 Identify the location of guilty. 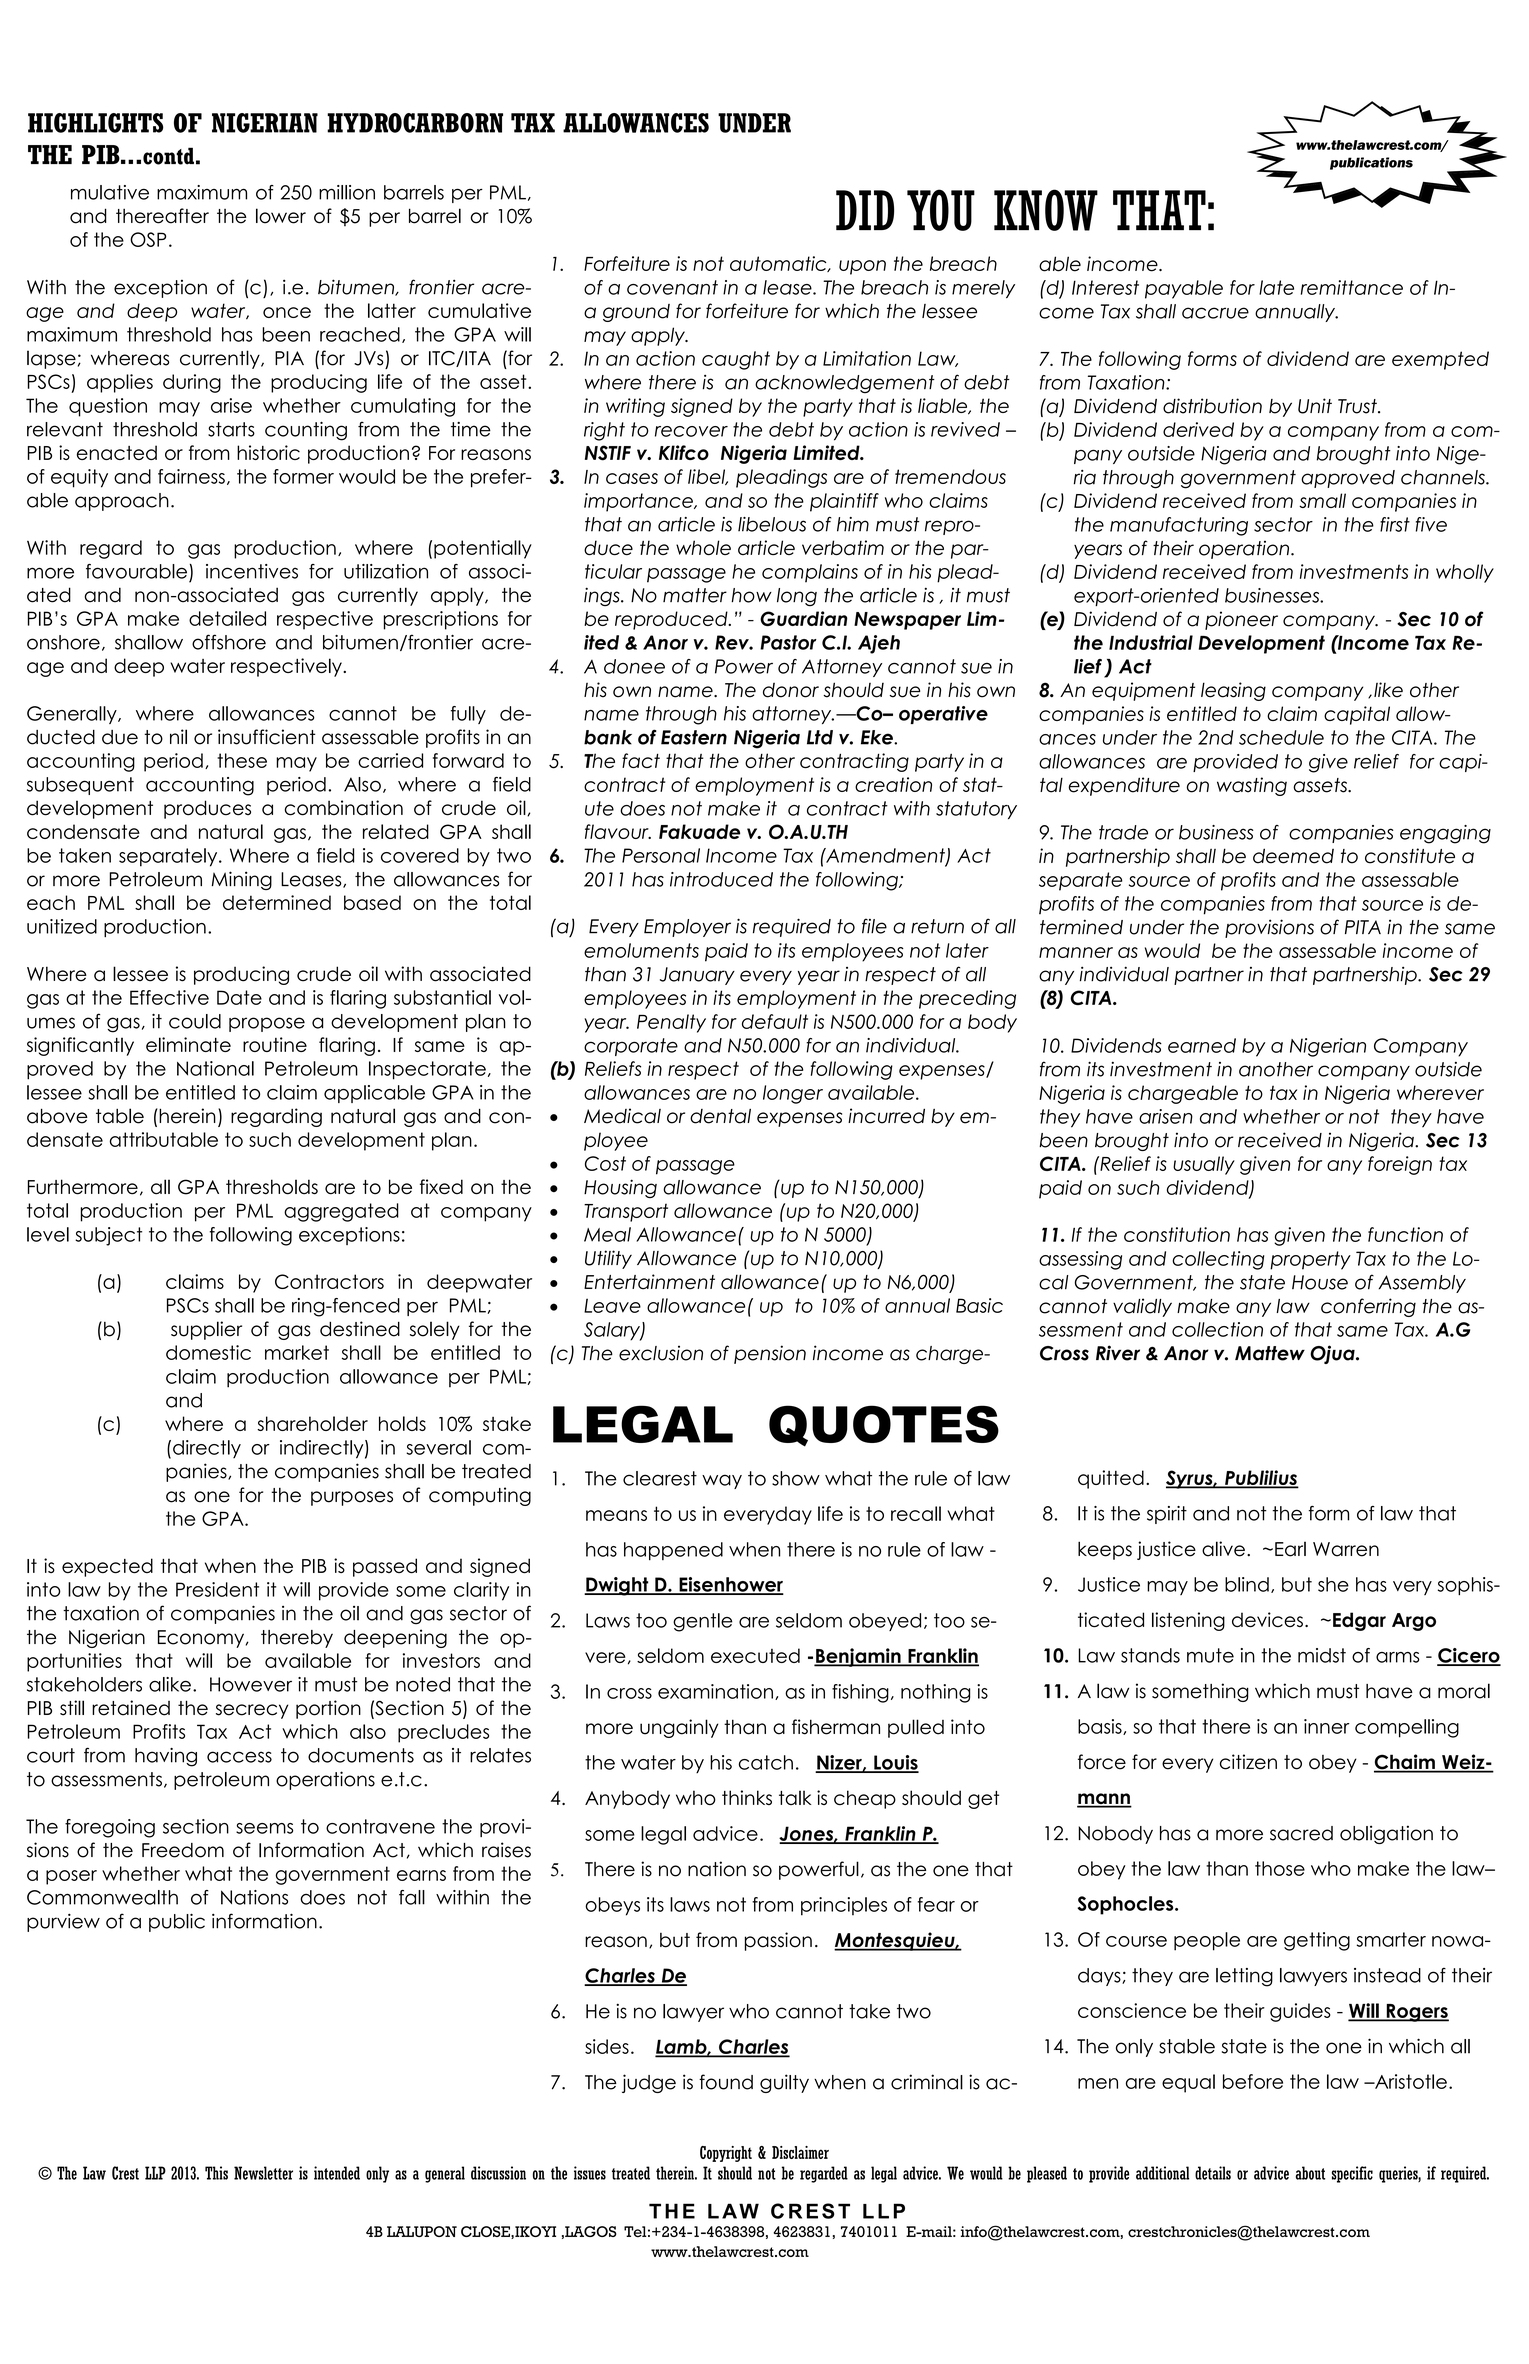
(784, 2083).
